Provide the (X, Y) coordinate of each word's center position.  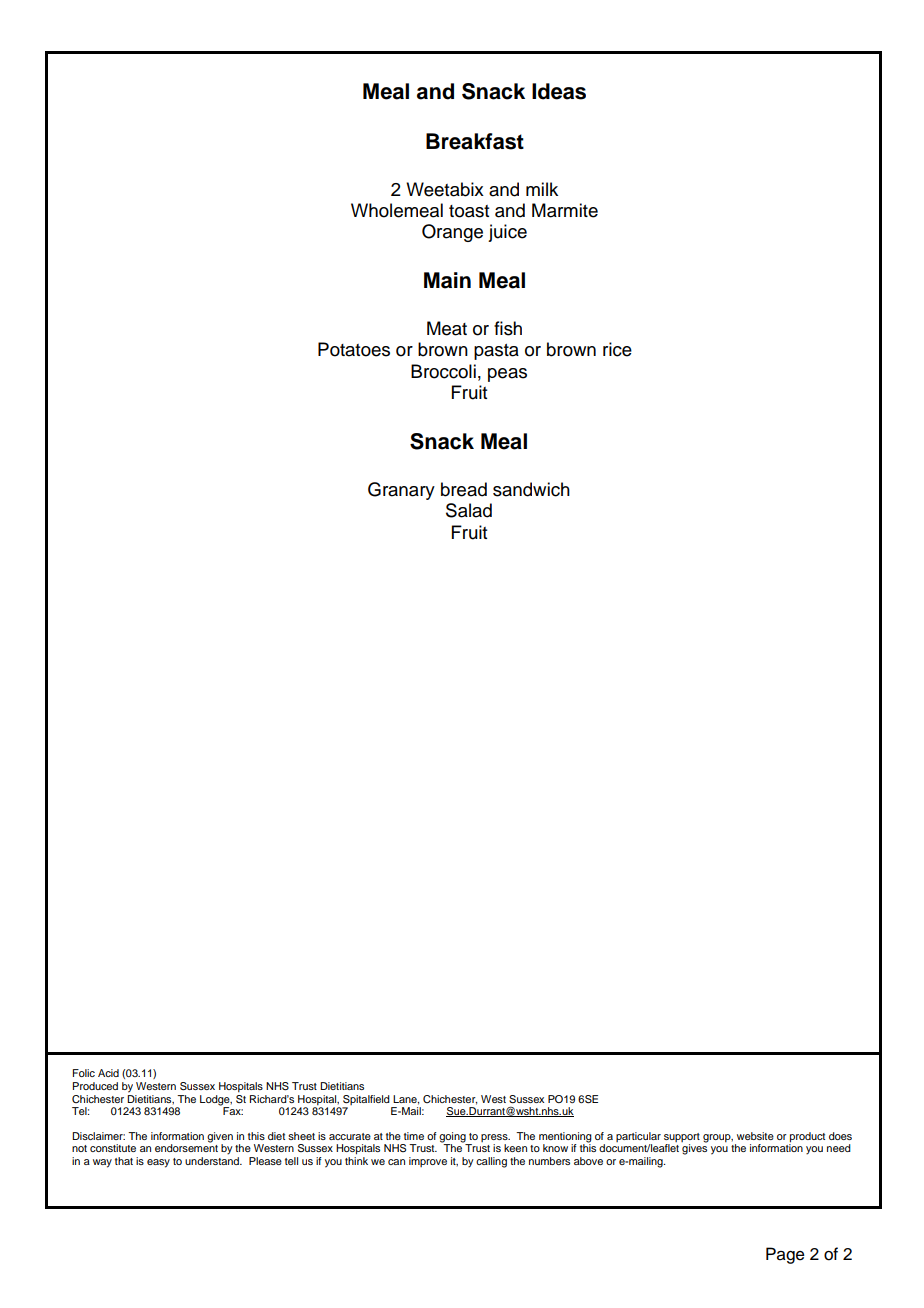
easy (158, 1163)
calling (491, 1162)
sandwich (531, 489)
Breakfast (475, 141)
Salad (469, 510)
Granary (401, 491)
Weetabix (445, 189)
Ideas (559, 91)
